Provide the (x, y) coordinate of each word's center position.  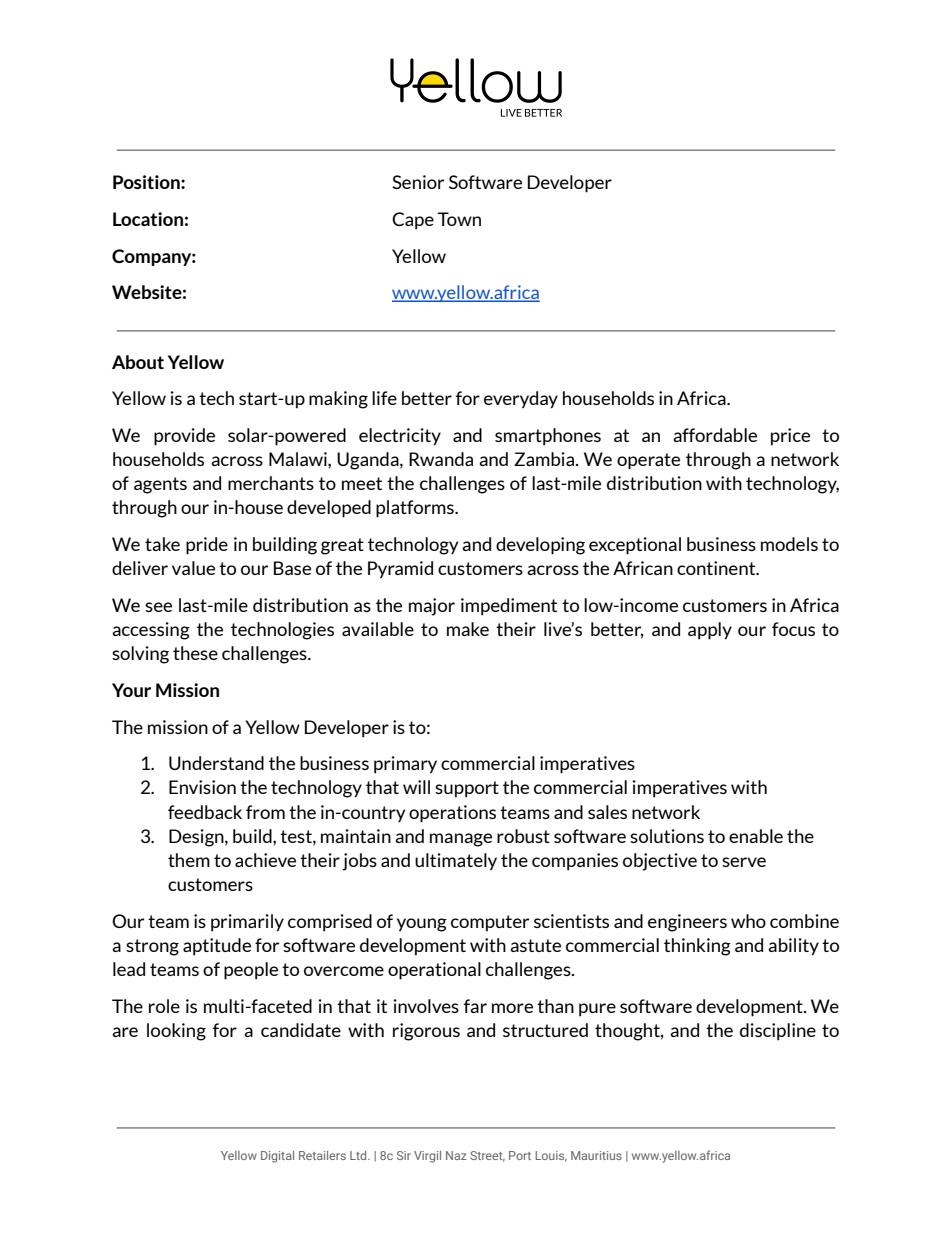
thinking (697, 947)
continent (717, 568)
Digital (277, 1157)
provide (184, 437)
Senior (418, 182)
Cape (413, 221)
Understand (216, 763)
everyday (521, 400)
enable (756, 836)
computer (490, 923)
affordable (715, 435)
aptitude (217, 947)
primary (405, 765)
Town (459, 219)
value (193, 568)
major (432, 607)
